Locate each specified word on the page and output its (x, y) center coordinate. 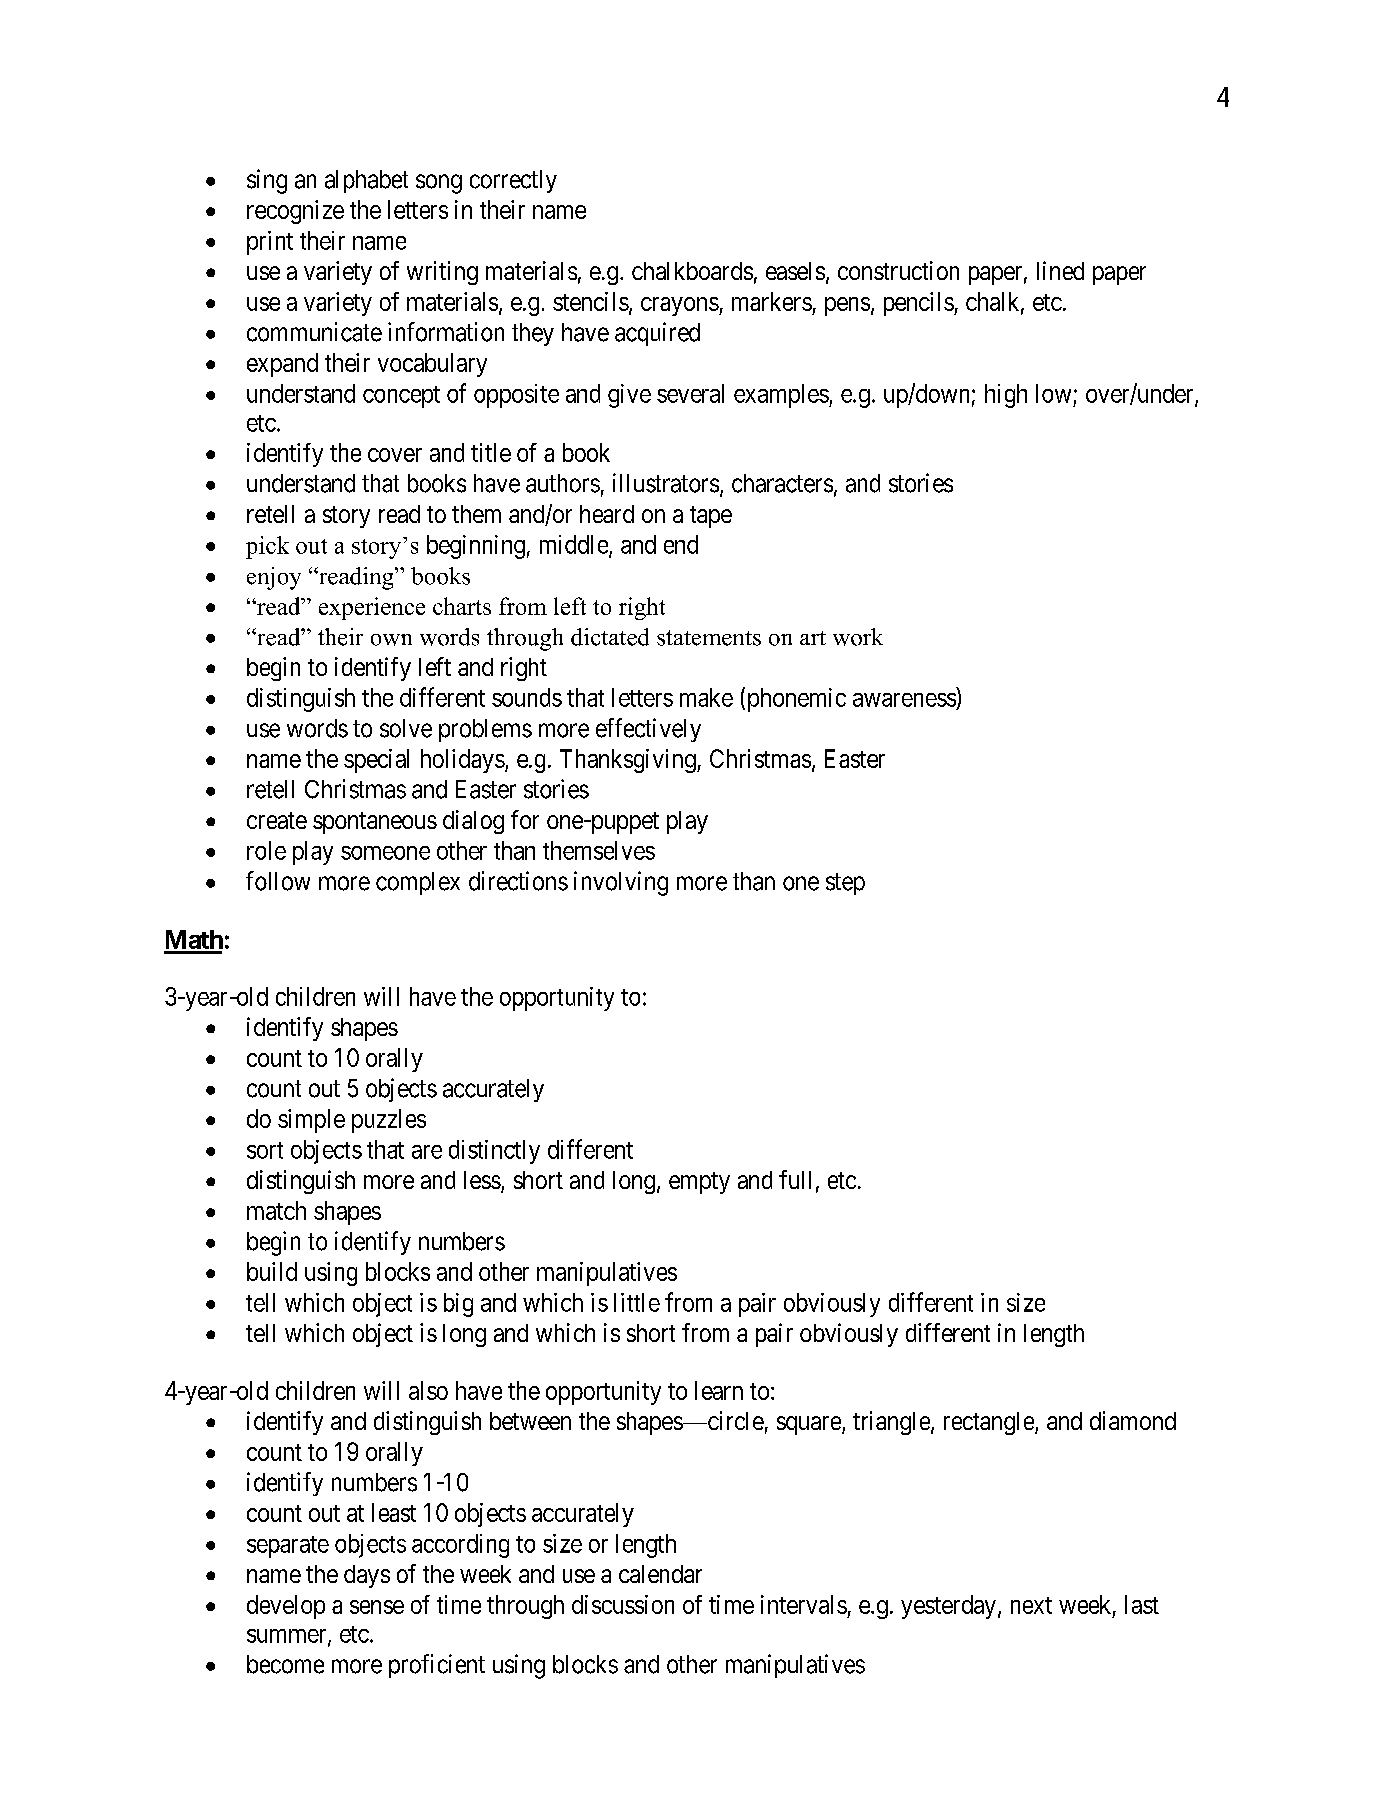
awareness (904, 700)
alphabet (366, 181)
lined (1060, 270)
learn (719, 1390)
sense (377, 1607)
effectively (648, 730)
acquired (657, 334)
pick (267, 547)
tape (711, 517)
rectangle (990, 1423)
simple (311, 1121)
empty (699, 1183)
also (428, 1390)
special (376, 761)
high (1006, 396)
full (795, 1179)
